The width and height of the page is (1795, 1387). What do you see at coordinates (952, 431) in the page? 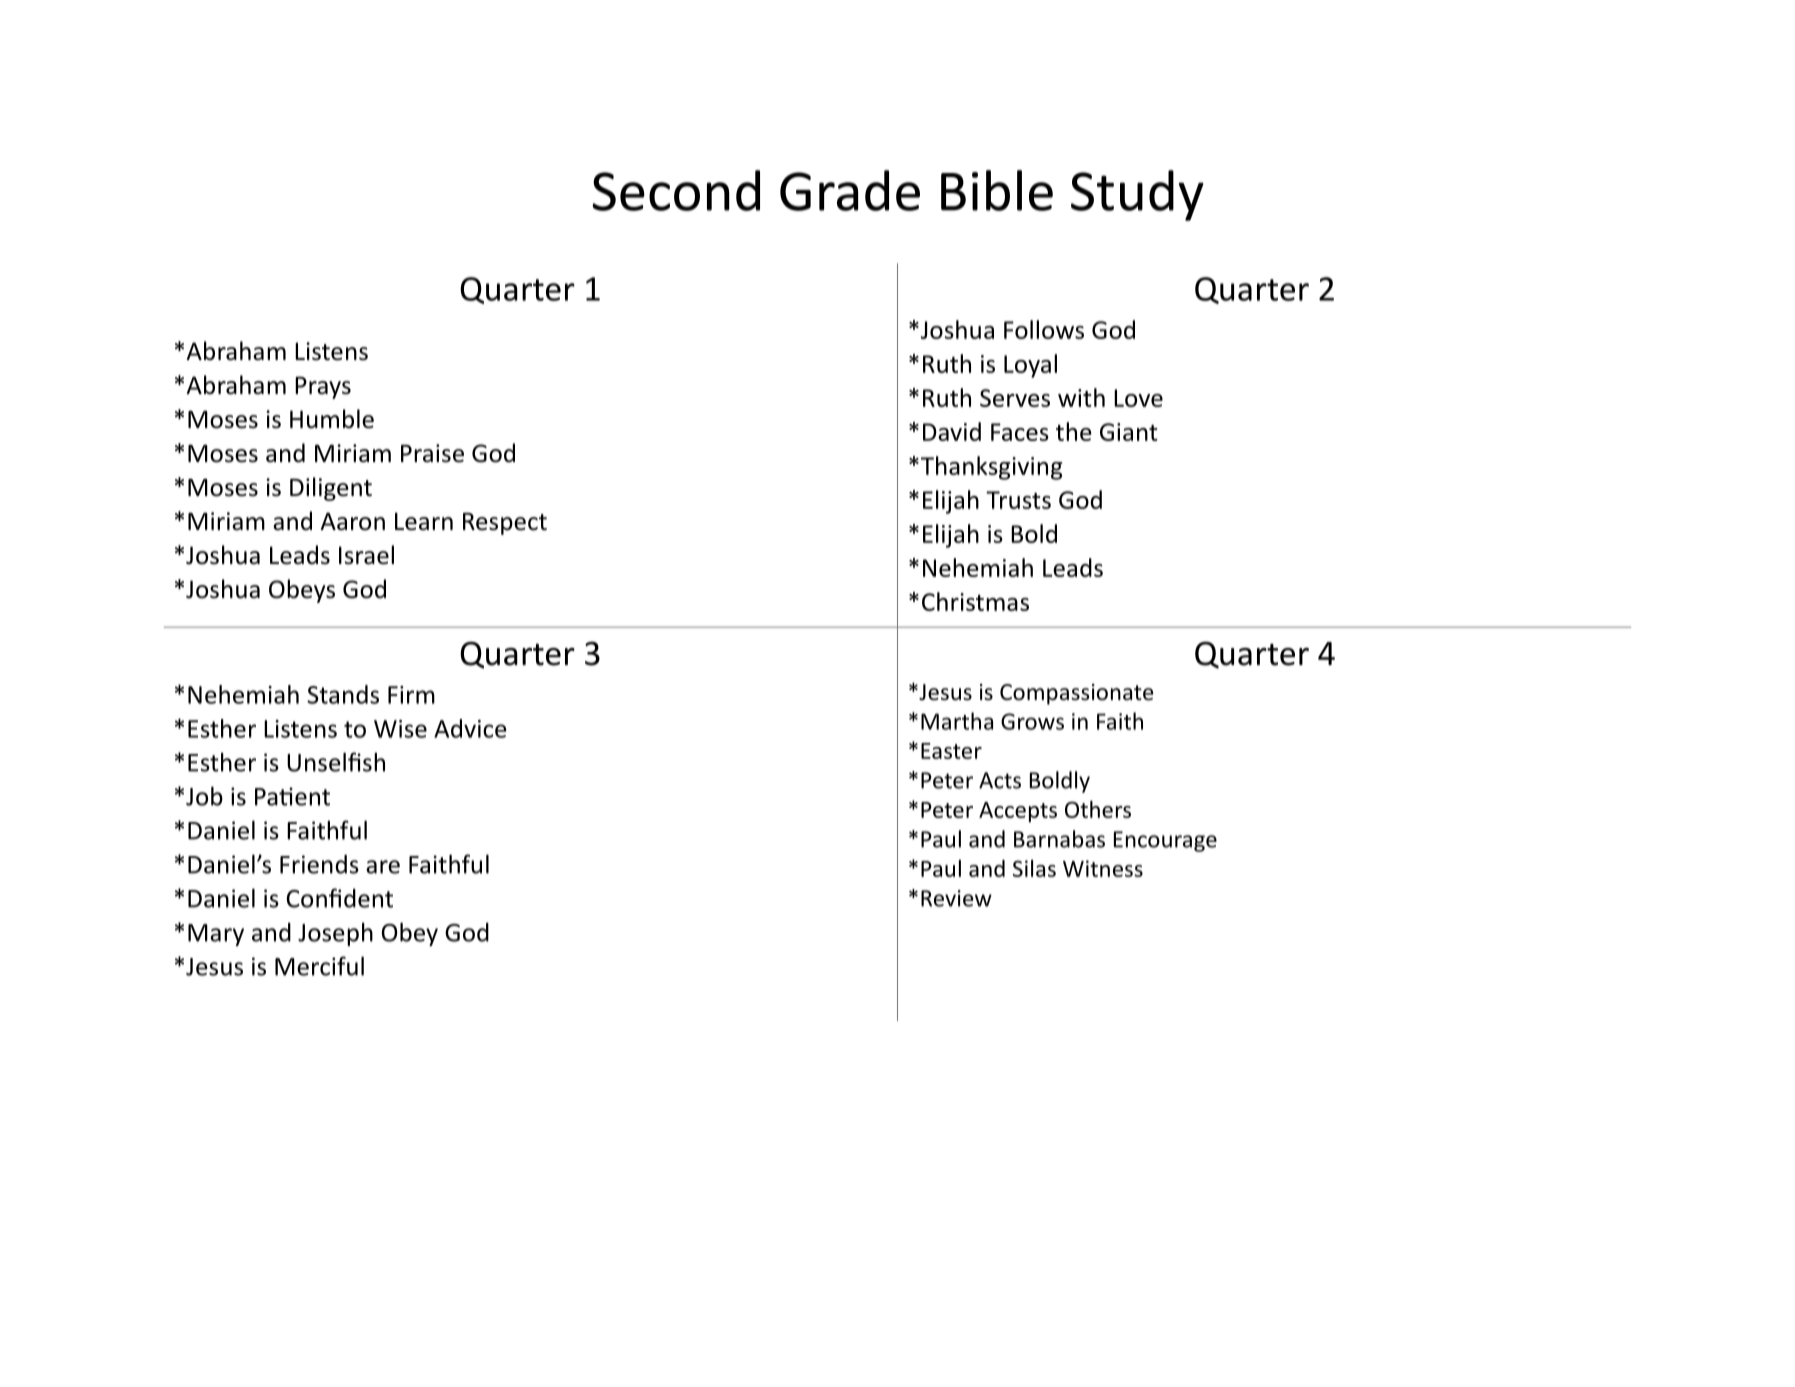
I see `David` at bounding box center [952, 431].
